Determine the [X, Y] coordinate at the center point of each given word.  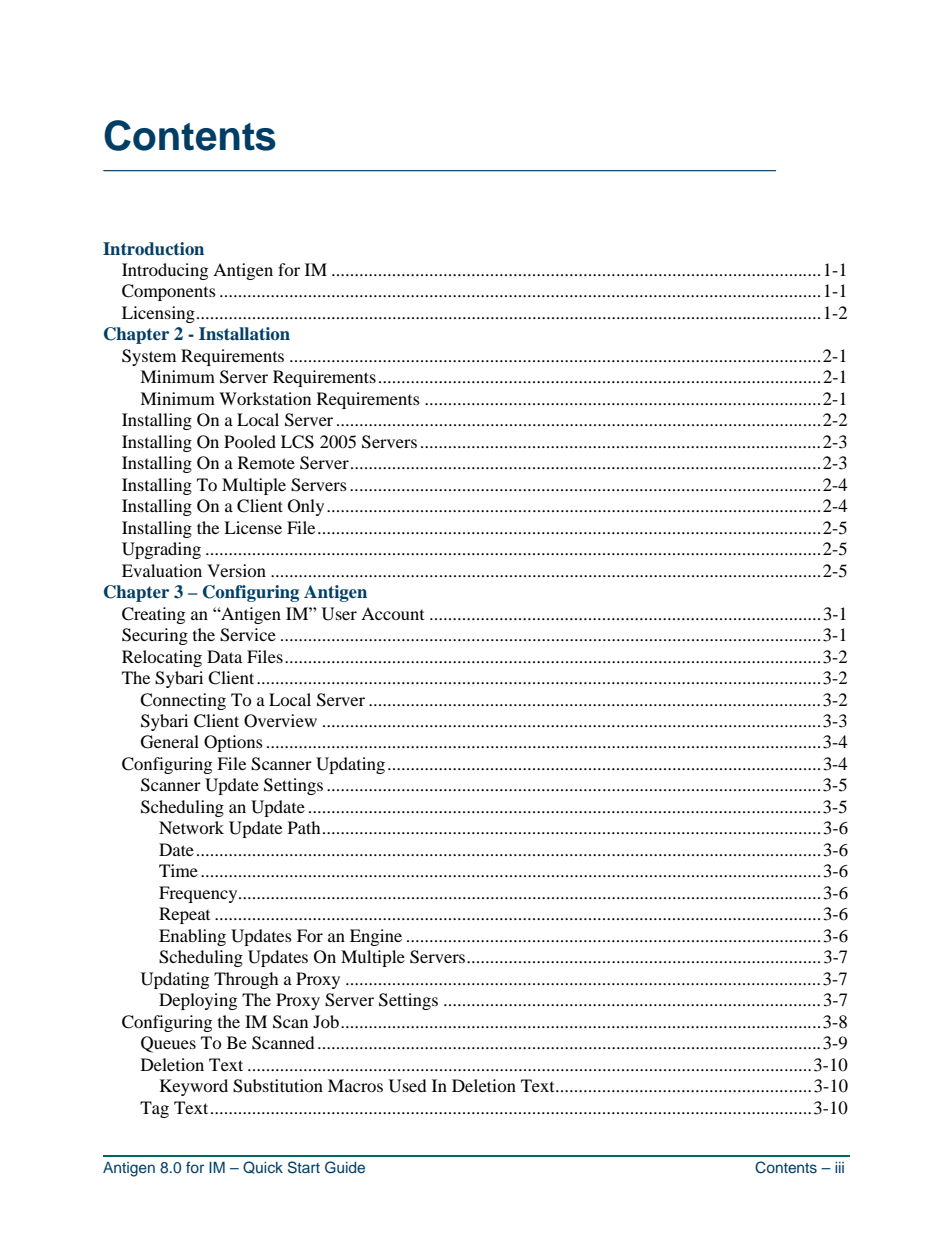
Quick [263, 1167]
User [339, 614]
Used [407, 1086]
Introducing [165, 271]
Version [236, 570]
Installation [244, 333]
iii [839, 1167]
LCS [297, 442]
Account [392, 613]
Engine [376, 937]
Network [191, 827]
